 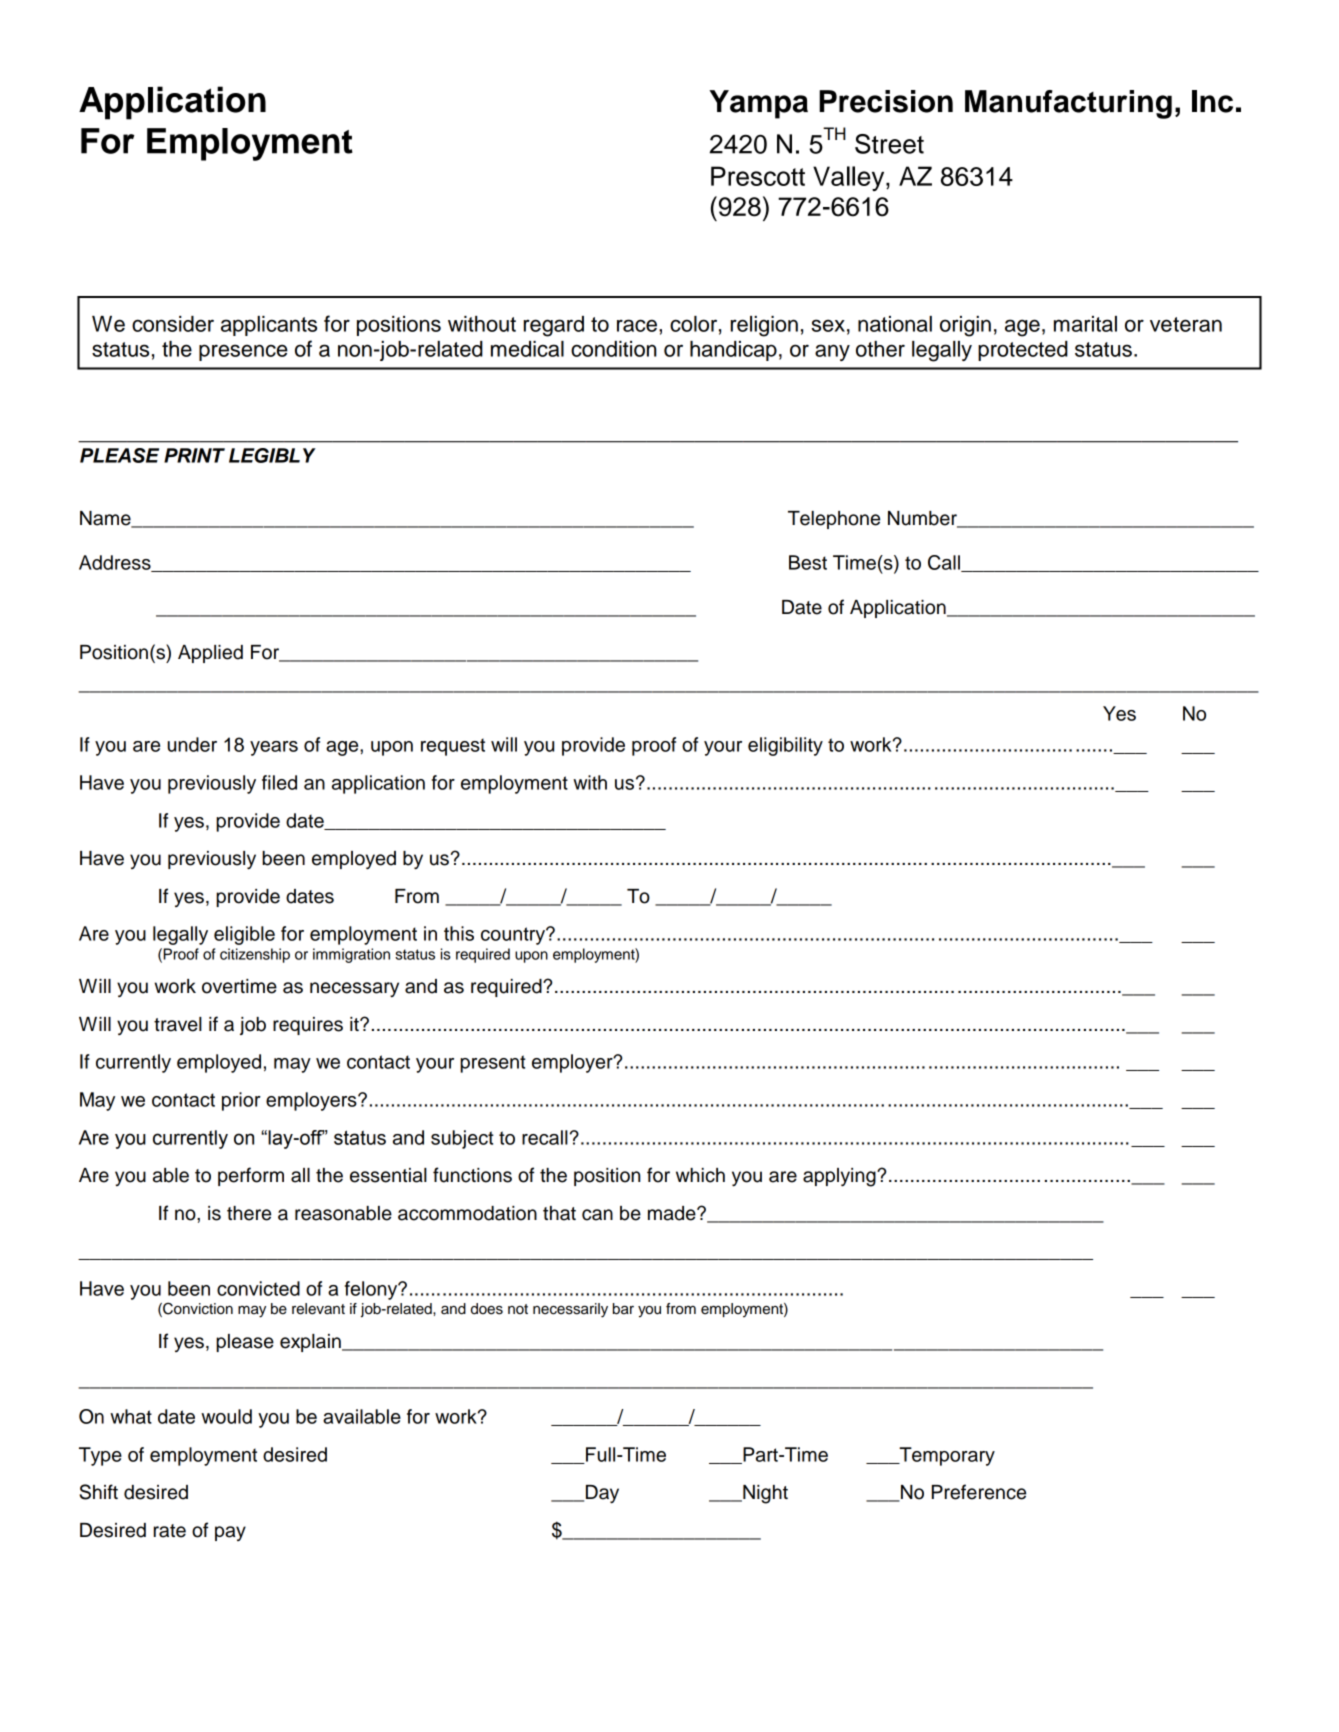 What do you see at coordinates (210, 654) in the screenshot?
I see `Applied` at bounding box center [210, 654].
